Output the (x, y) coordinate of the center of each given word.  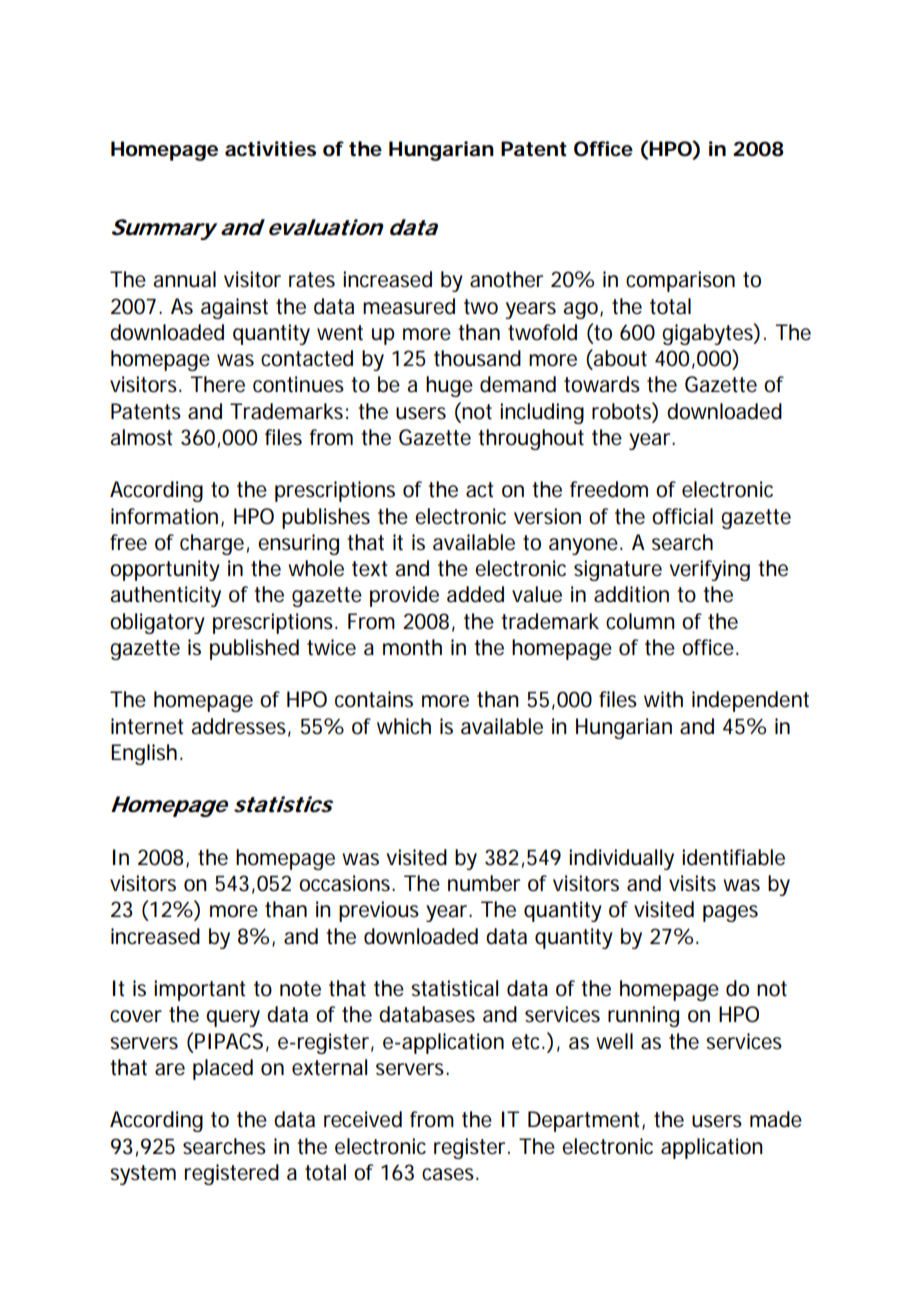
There (217, 384)
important (200, 990)
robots (622, 411)
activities (270, 149)
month (412, 647)
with (663, 699)
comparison (680, 281)
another (506, 279)
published (254, 649)
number (484, 883)
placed (223, 1069)
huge (449, 386)
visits (692, 883)
